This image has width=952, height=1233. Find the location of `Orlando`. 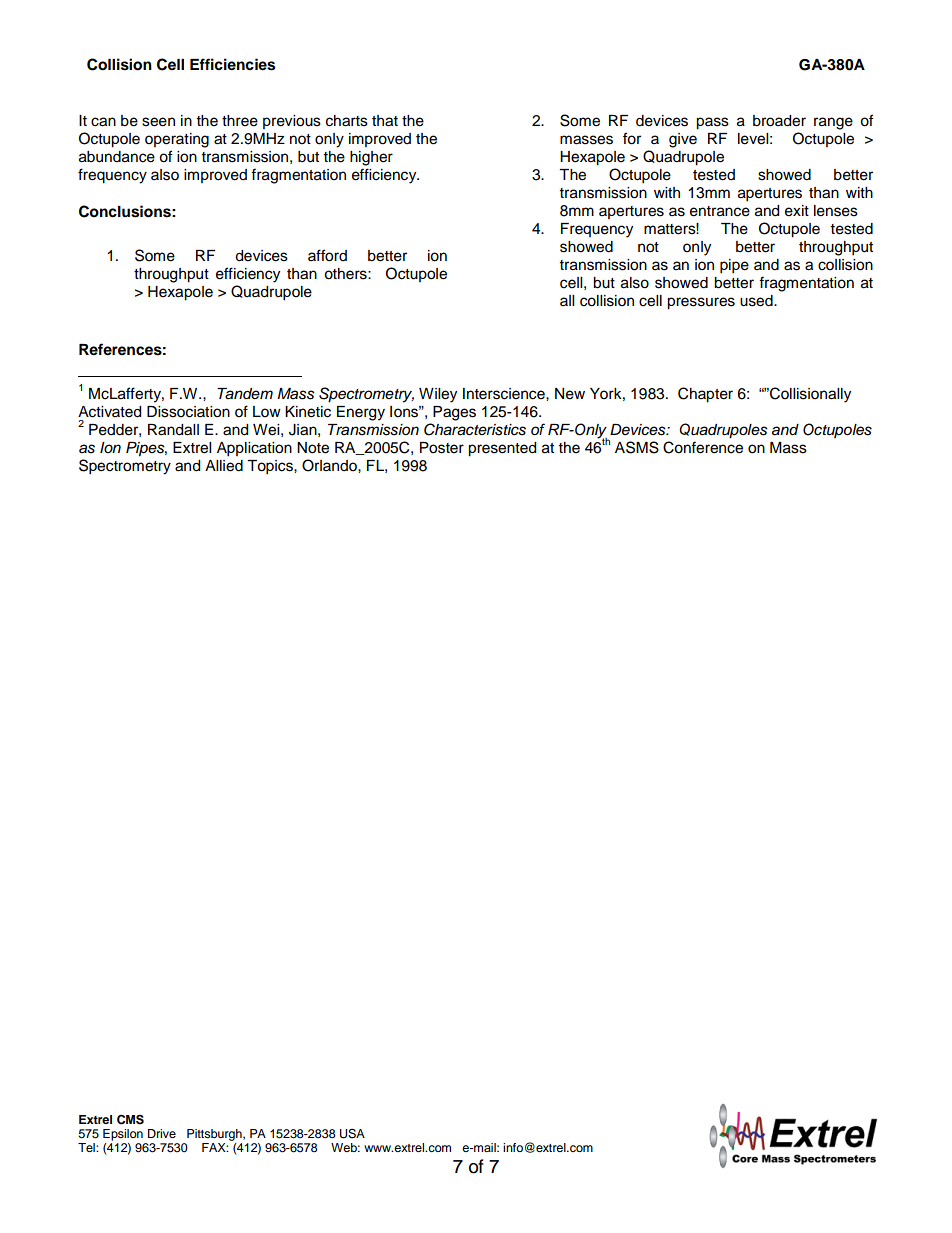

Orlando is located at coordinates (330, 465).
